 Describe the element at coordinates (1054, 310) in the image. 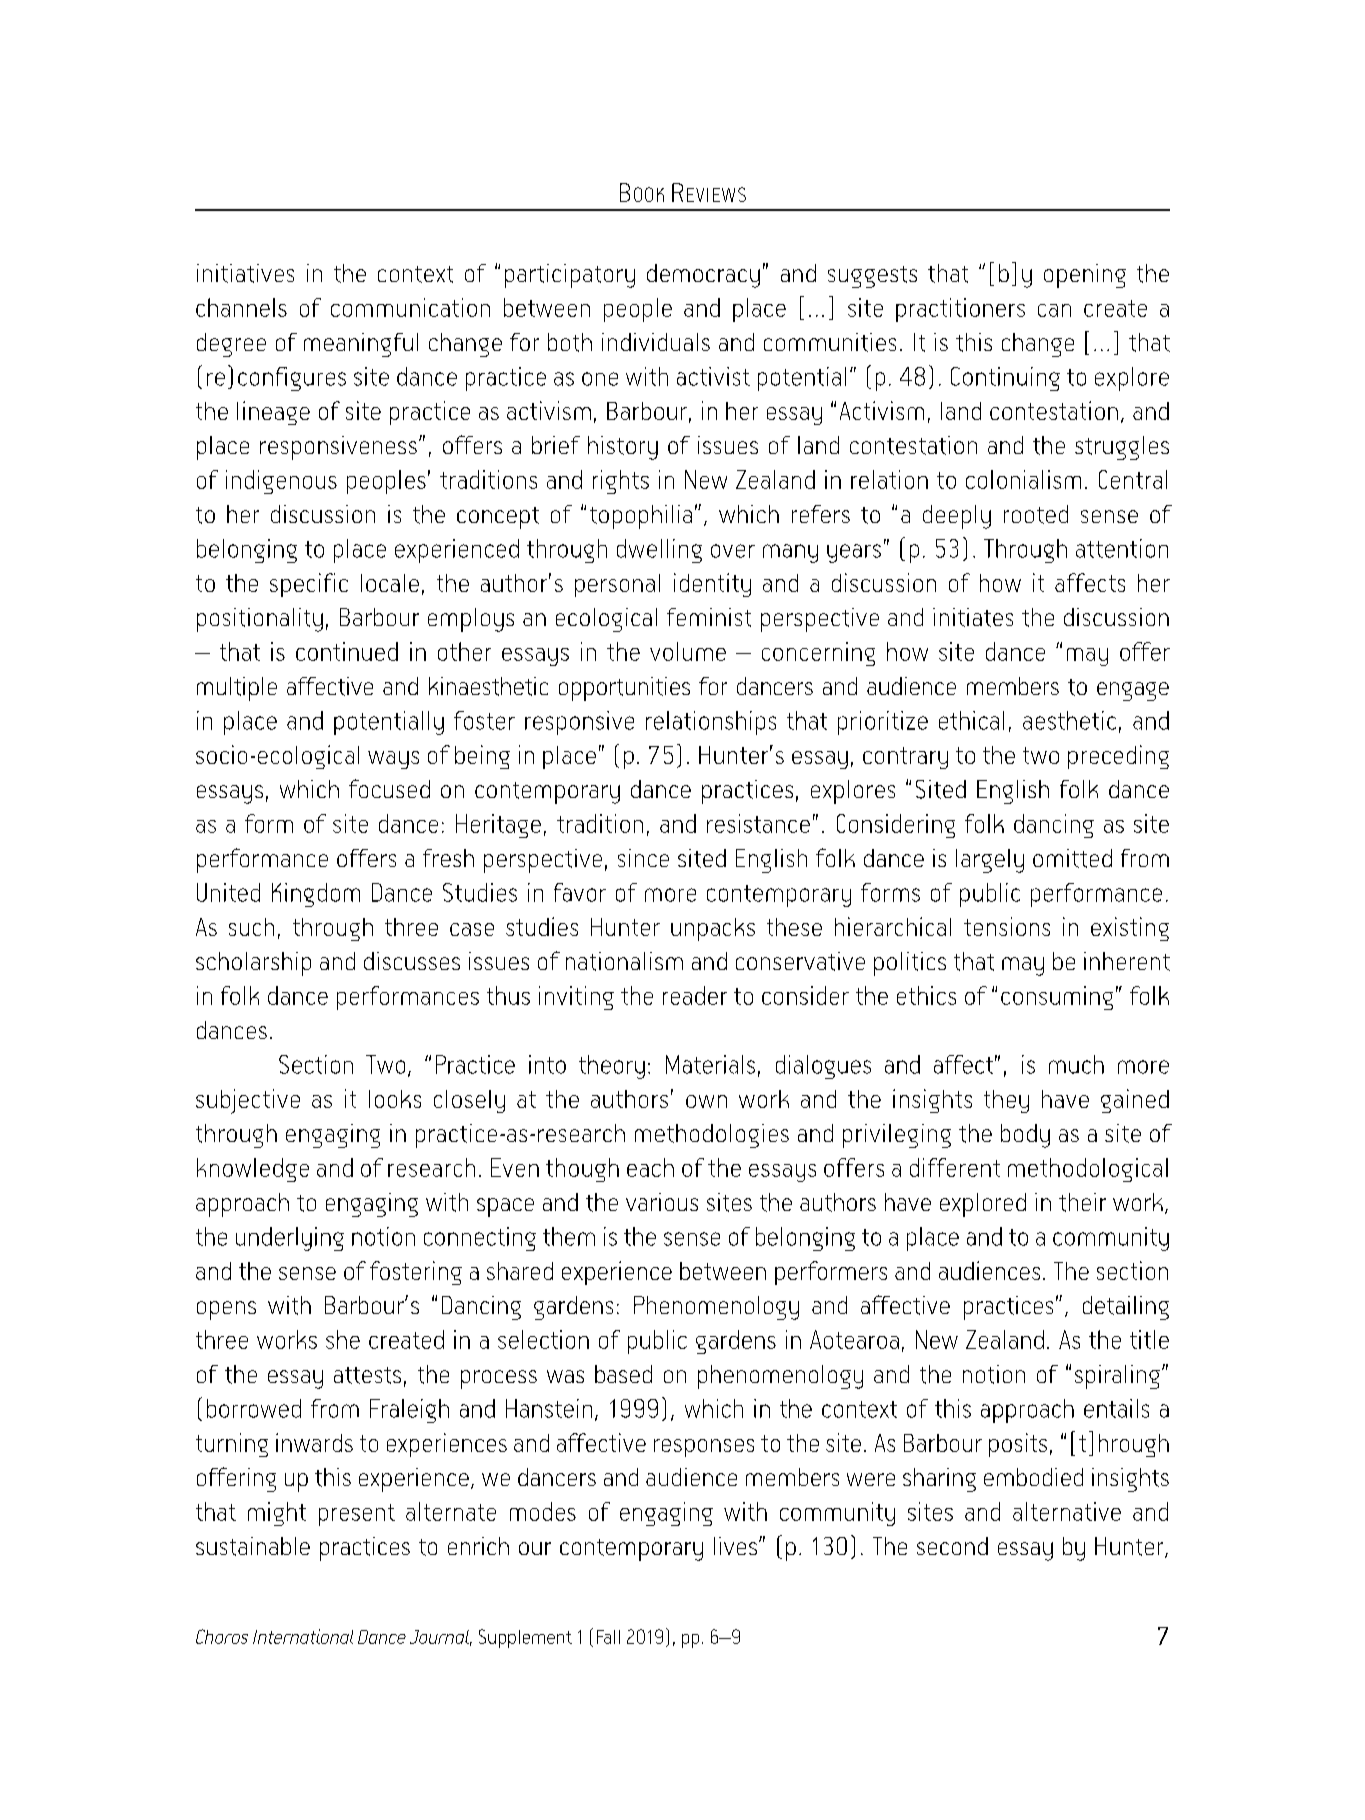

I see `can` at that location.
